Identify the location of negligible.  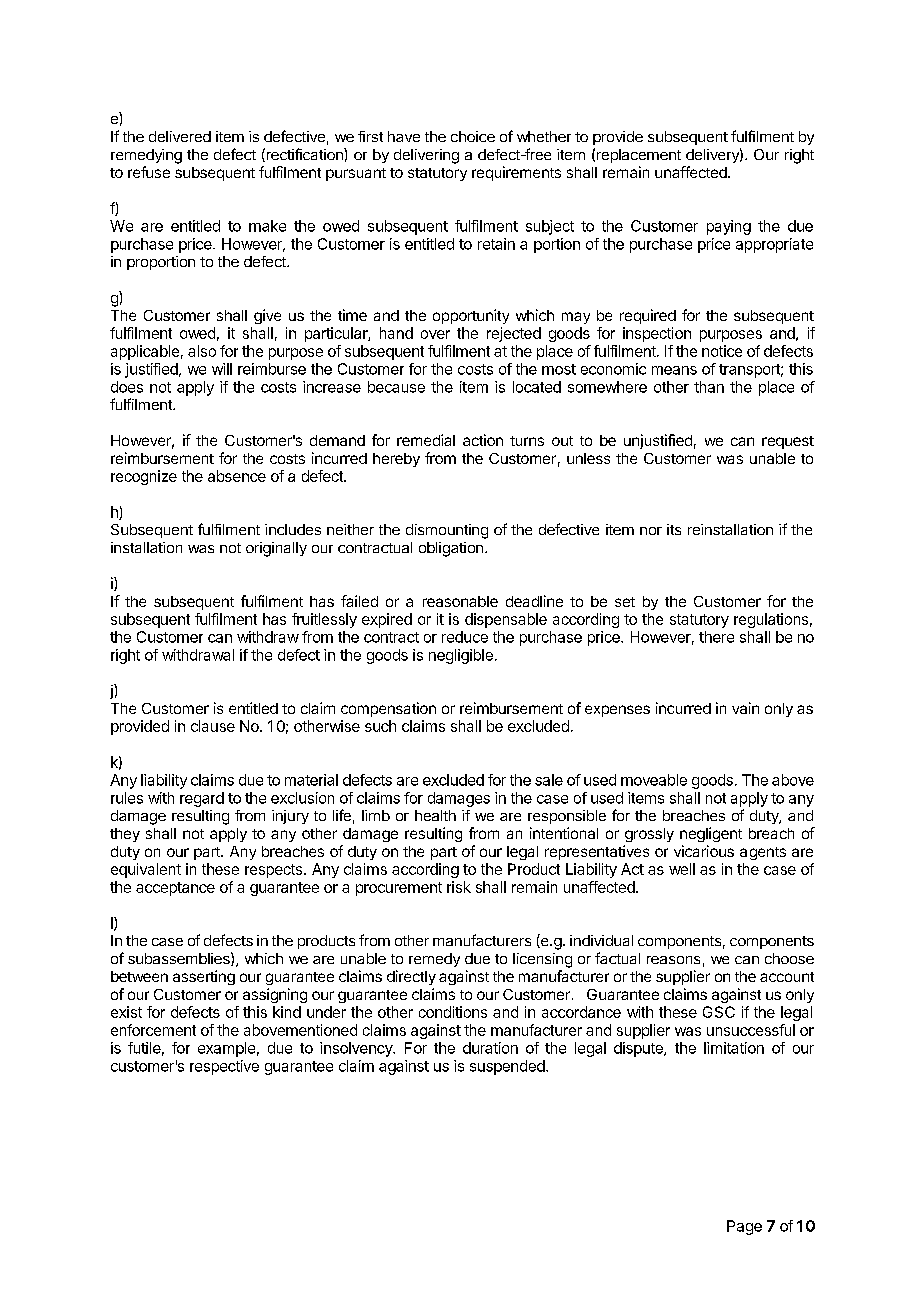
(461, 656).
